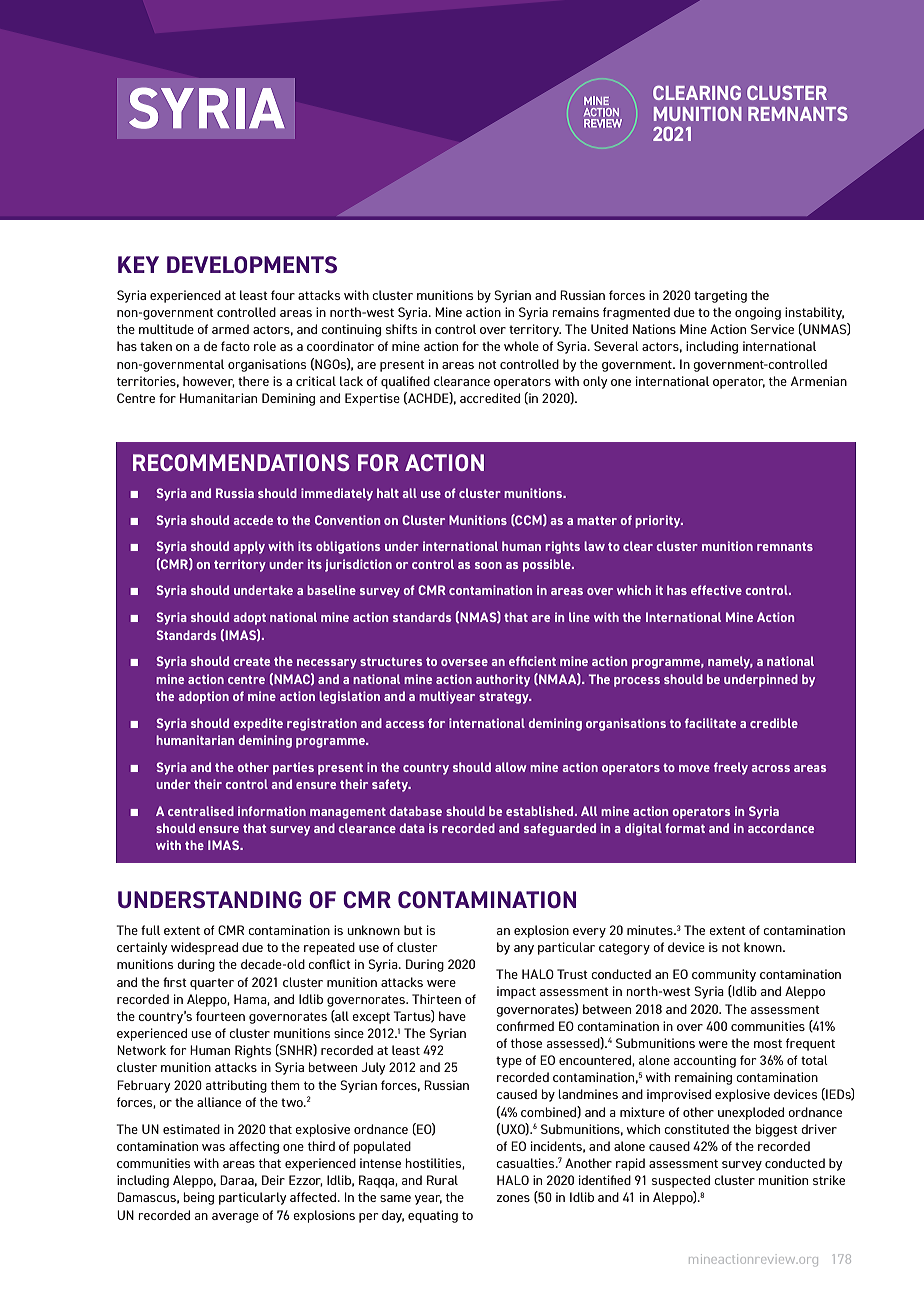 The height and width of the screenshot is (1314, 924). Describe the element at coordinates (524, 950) in the screenshot. I see `any` at that location.
